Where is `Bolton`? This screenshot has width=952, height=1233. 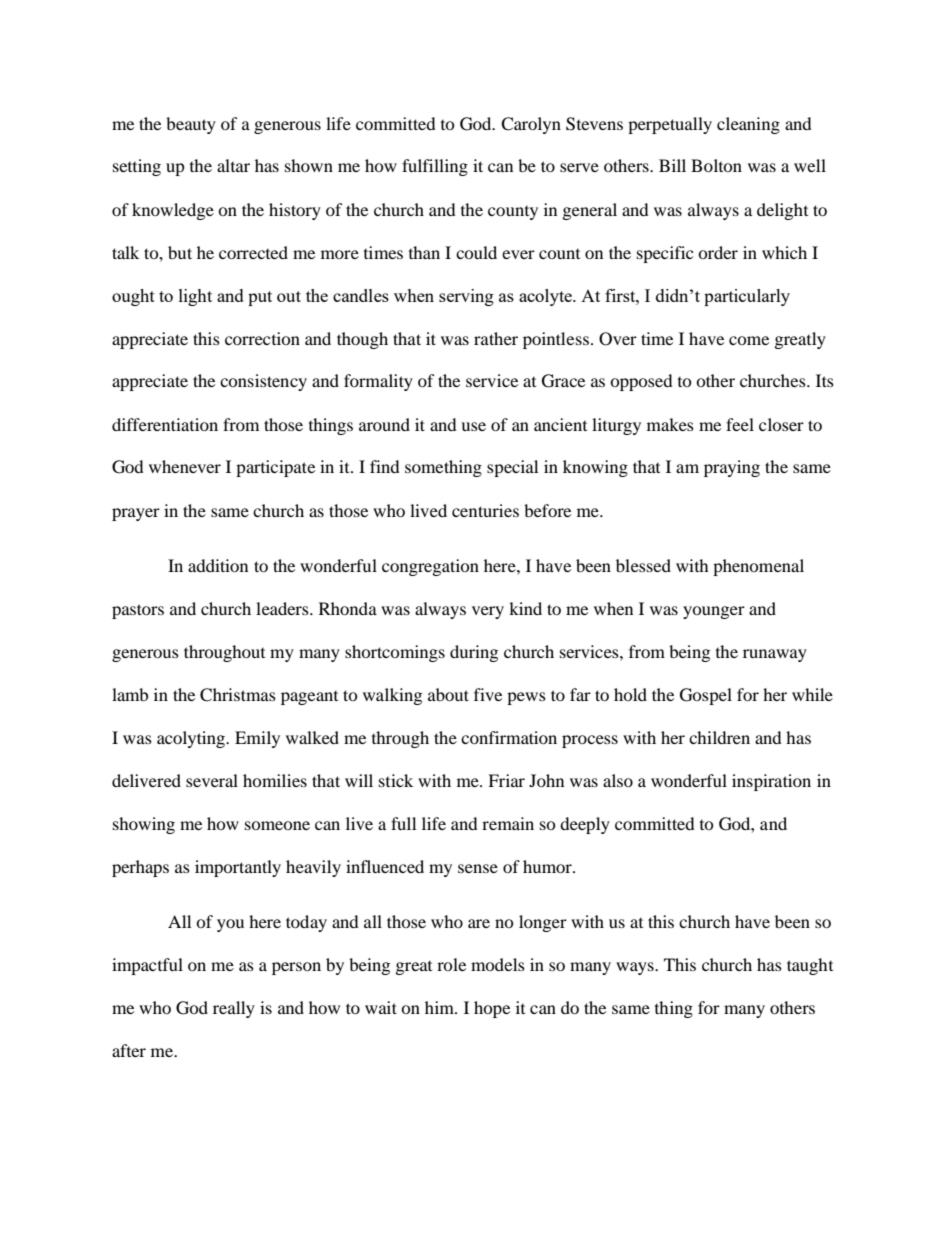 Bolton is located at coordinates (716, 165).
